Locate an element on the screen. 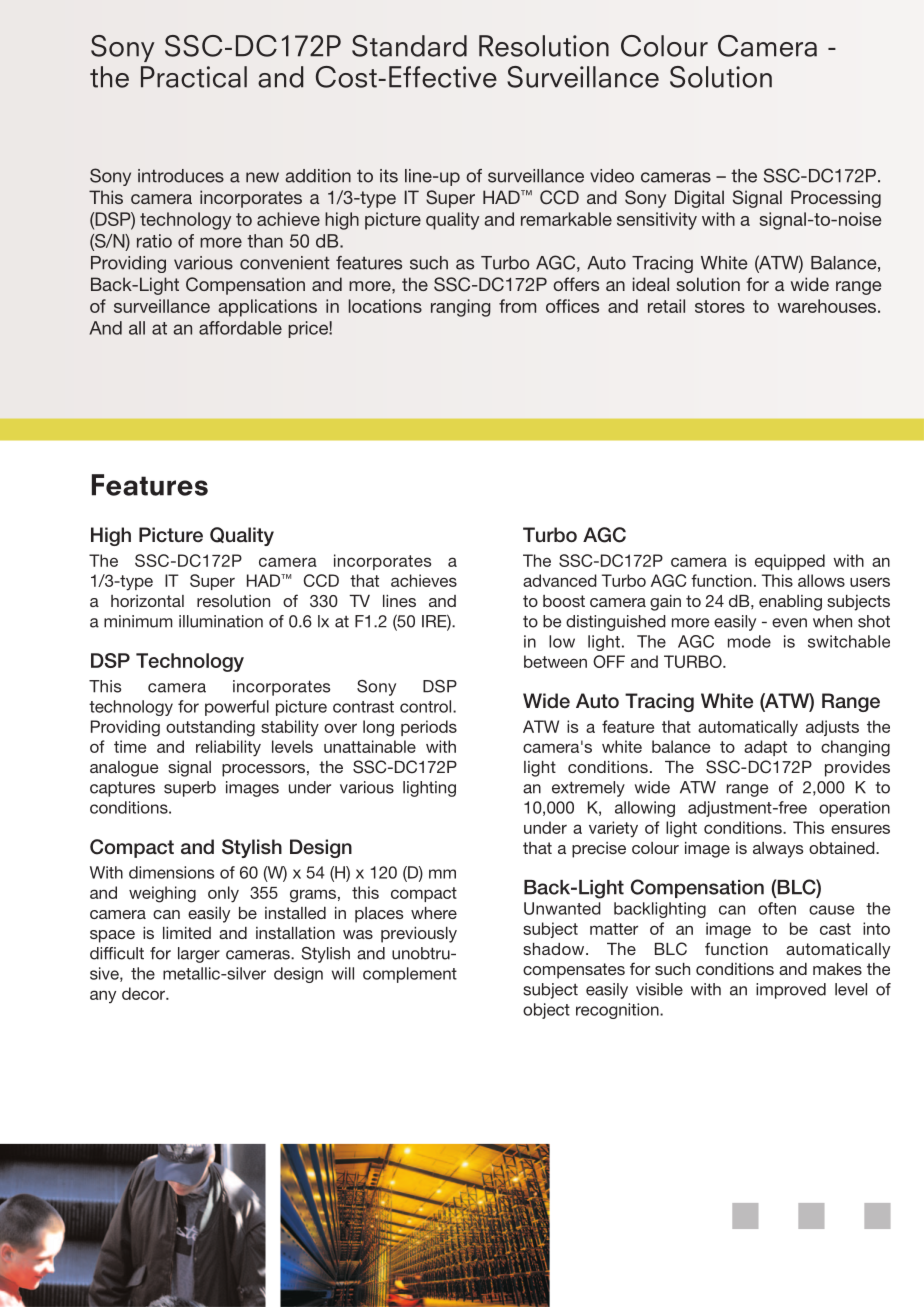  equipped is located at coordinates (790, 562).
